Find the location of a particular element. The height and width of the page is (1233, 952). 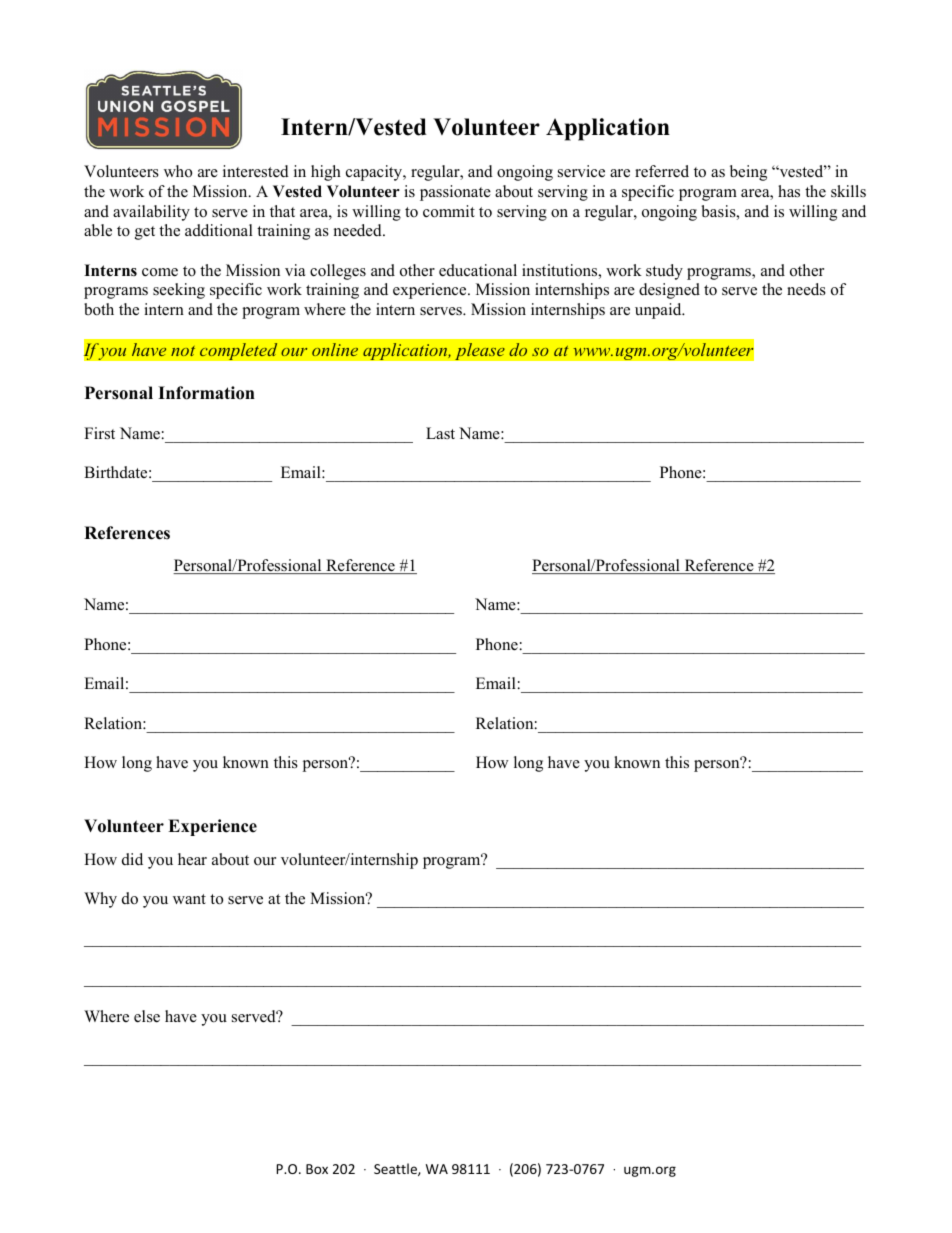

Box is located at coordinates (317, 1169).
